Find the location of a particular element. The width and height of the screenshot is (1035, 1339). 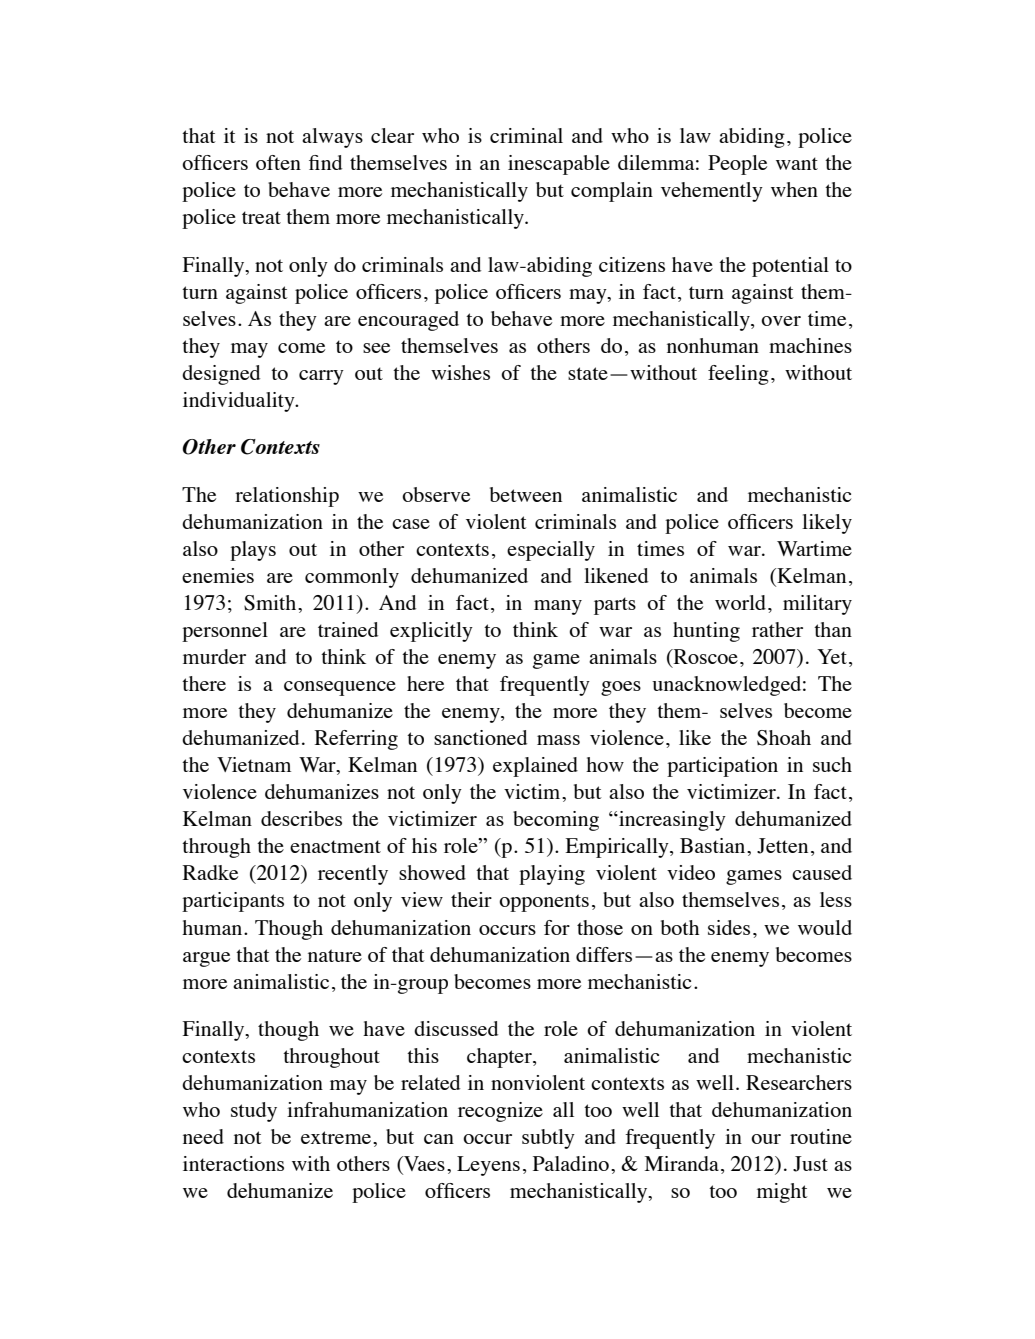

often is located at coordinates (278, 162).
